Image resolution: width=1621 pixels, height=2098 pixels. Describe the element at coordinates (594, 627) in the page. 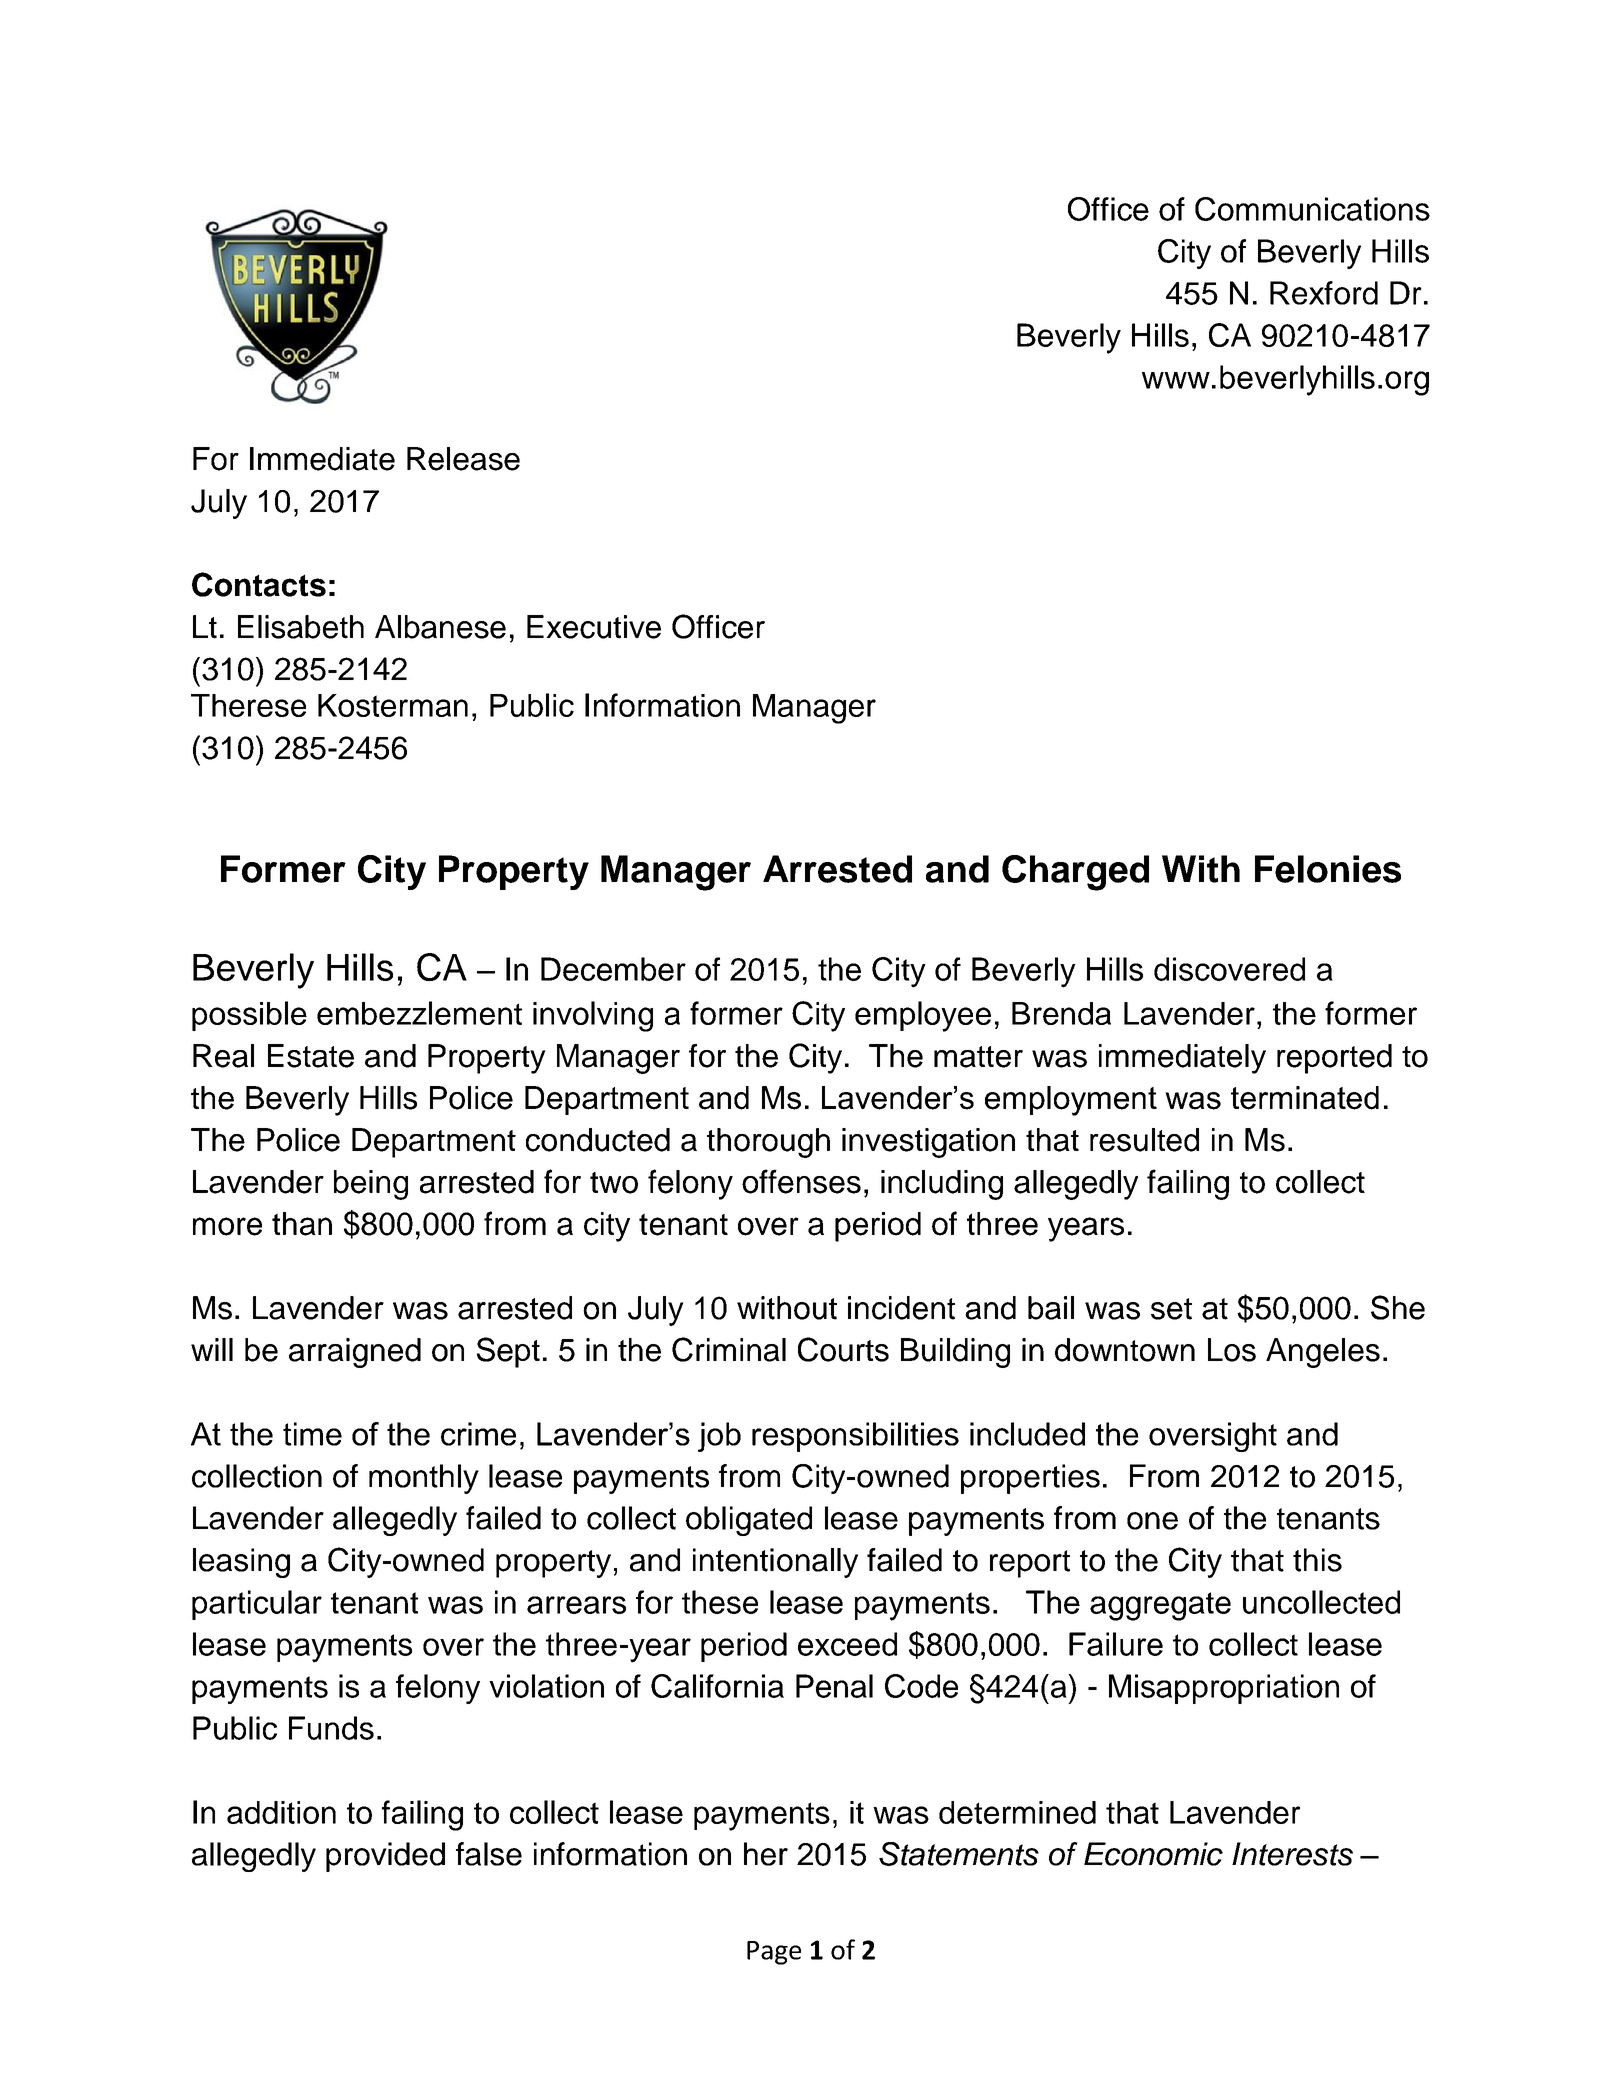

I see `Executive` at that location.
